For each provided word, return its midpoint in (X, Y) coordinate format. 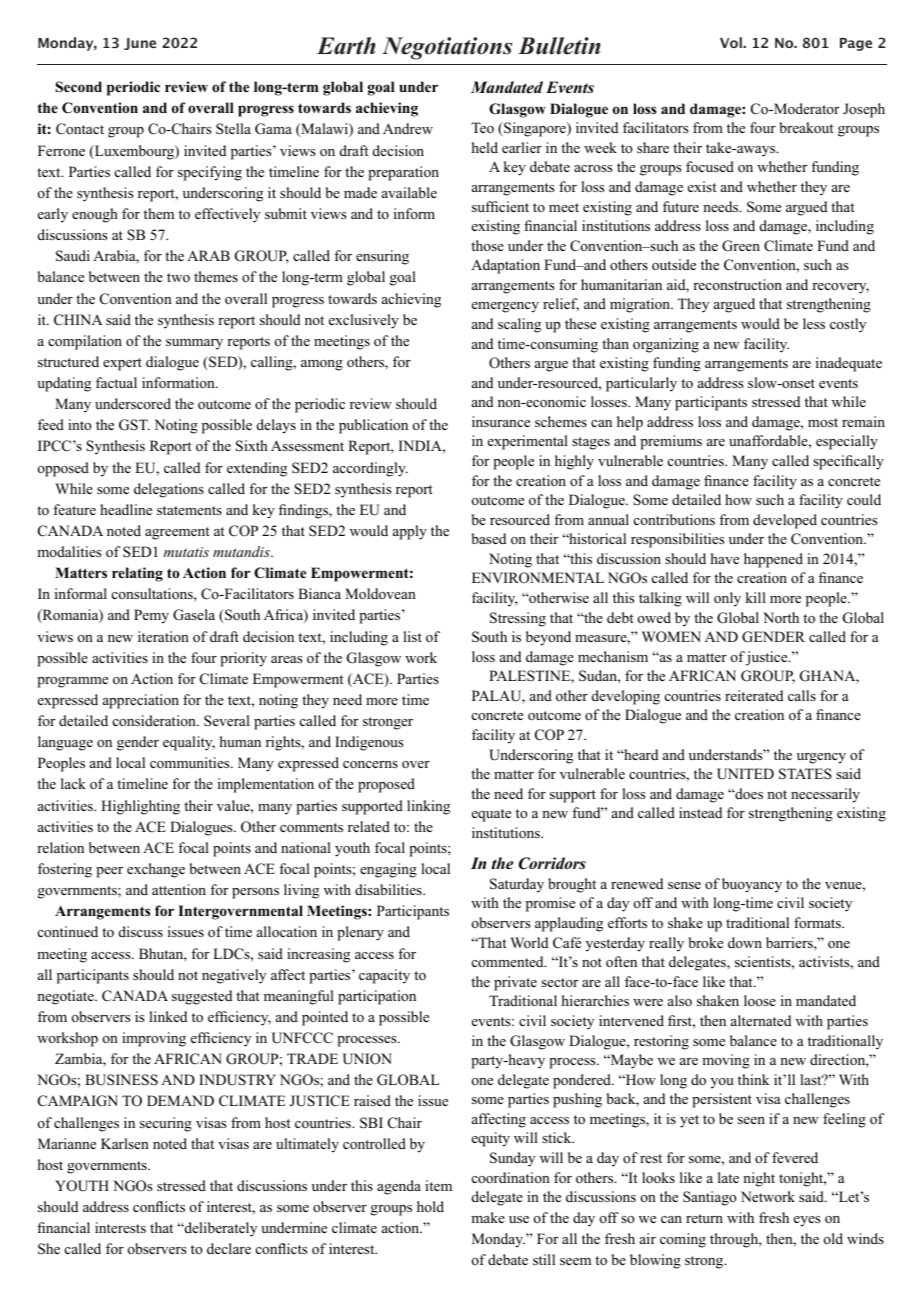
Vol (732, 42)
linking (428, 807)
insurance (501, 421)
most (823, 422)
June (140, 44)
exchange (156, 870)
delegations (169, 490)
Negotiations (447, 48)
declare (229, 1248)
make (488, 1217)
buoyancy (752, 885)
